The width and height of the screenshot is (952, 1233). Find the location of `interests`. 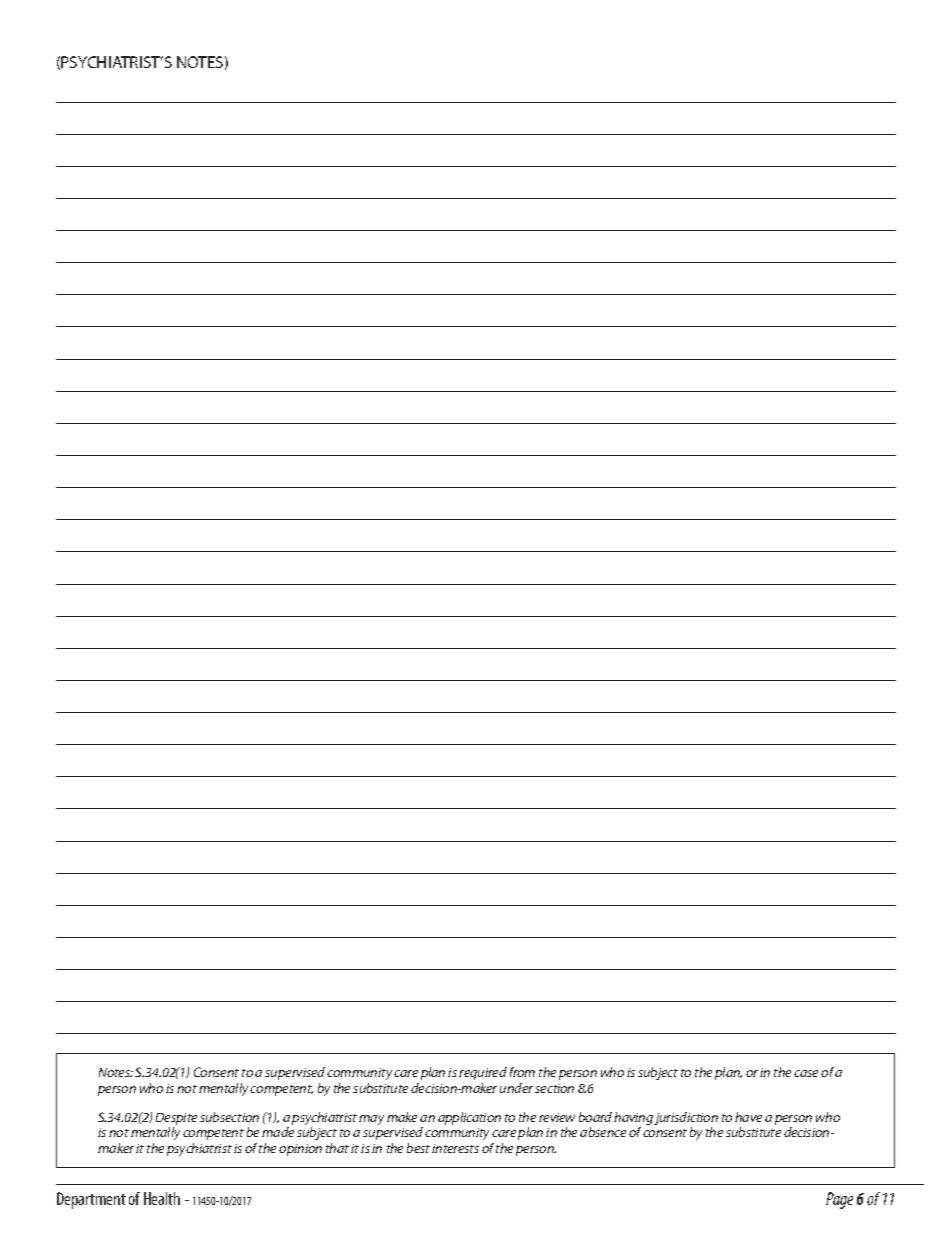

interests is located at coordinates (455, 1148).
